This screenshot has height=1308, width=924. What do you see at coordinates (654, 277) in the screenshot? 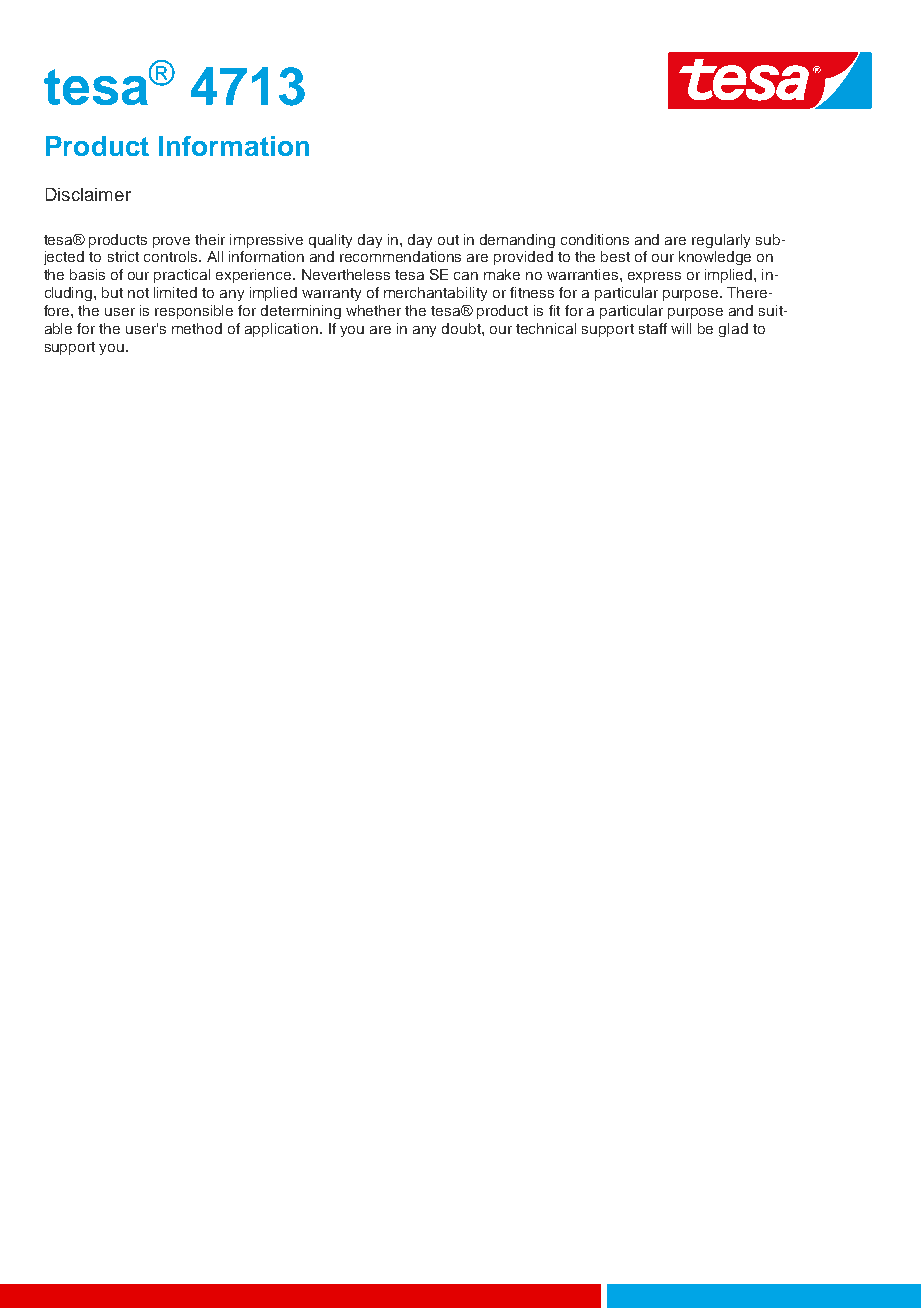
I see `express` at bounding box center [654, 277].
